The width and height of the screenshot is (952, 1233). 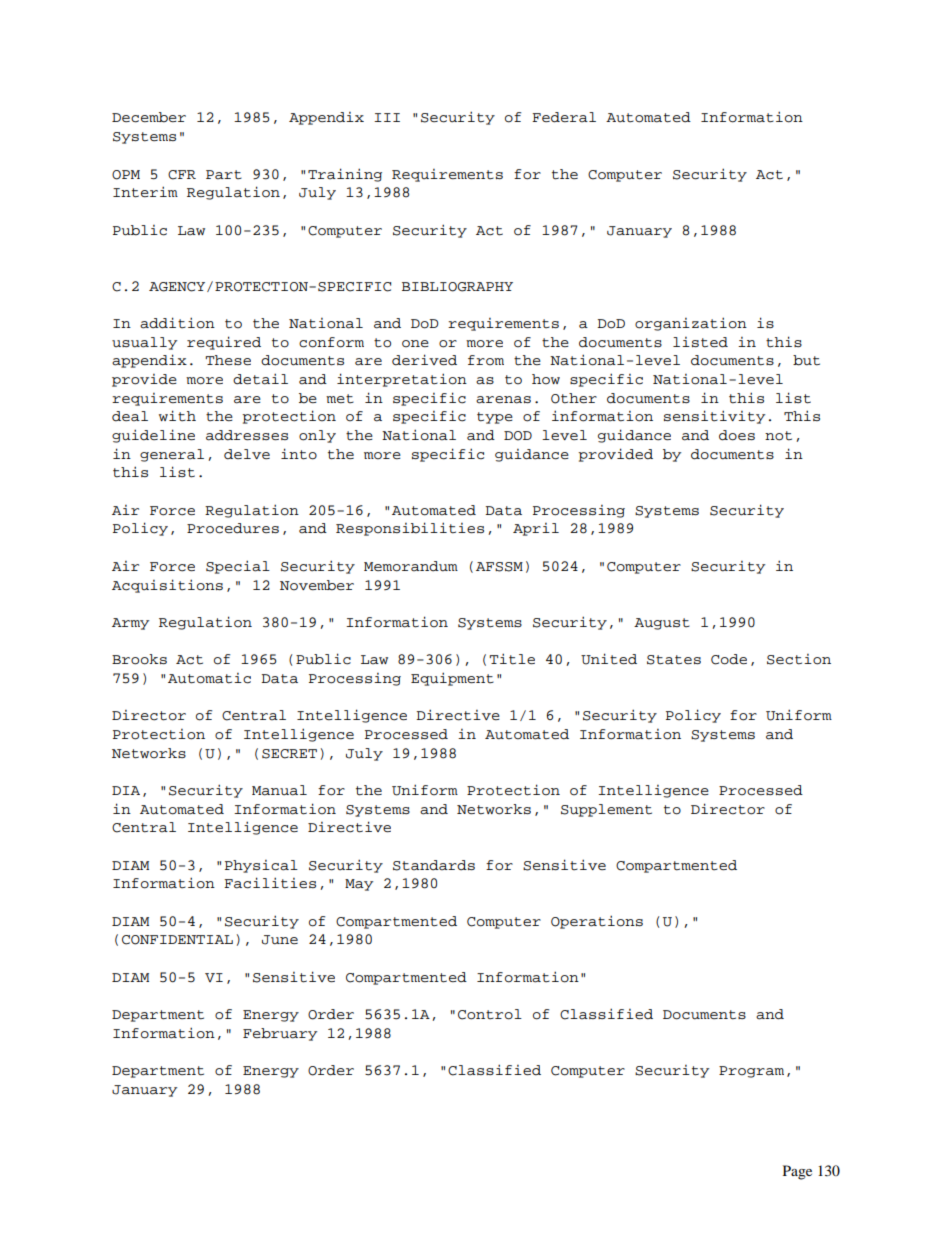 I want to click on Federal, so click(x=564, y=117).
